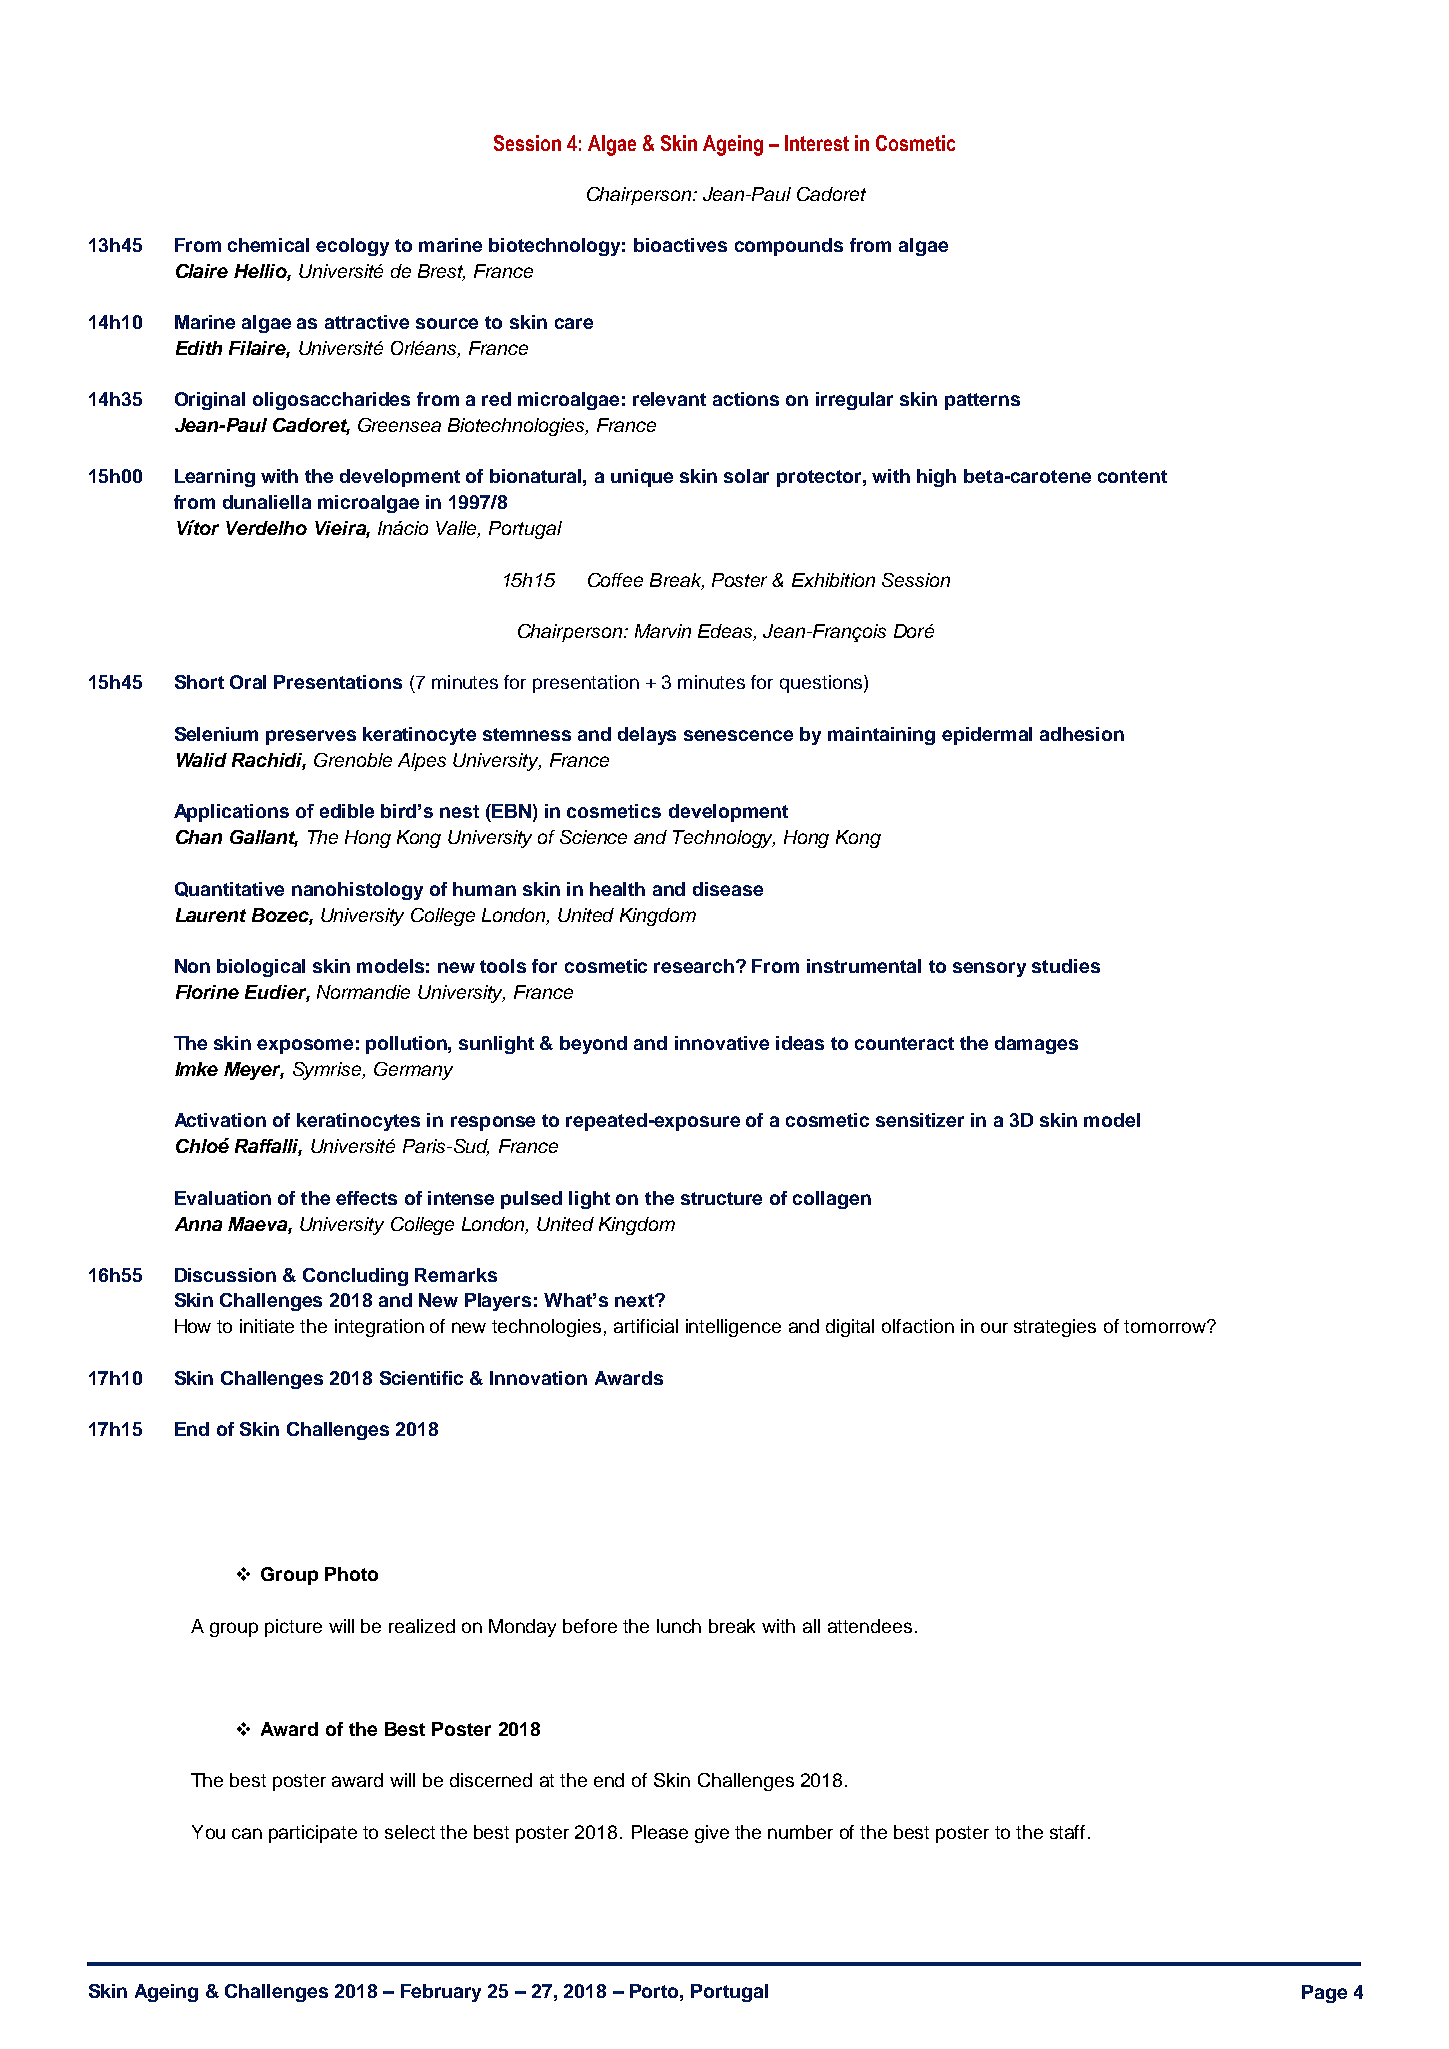 This document has height=2049, width=1449. Describe the element at coordinates (789, 247) in the document. I see `compounds` at that location.
